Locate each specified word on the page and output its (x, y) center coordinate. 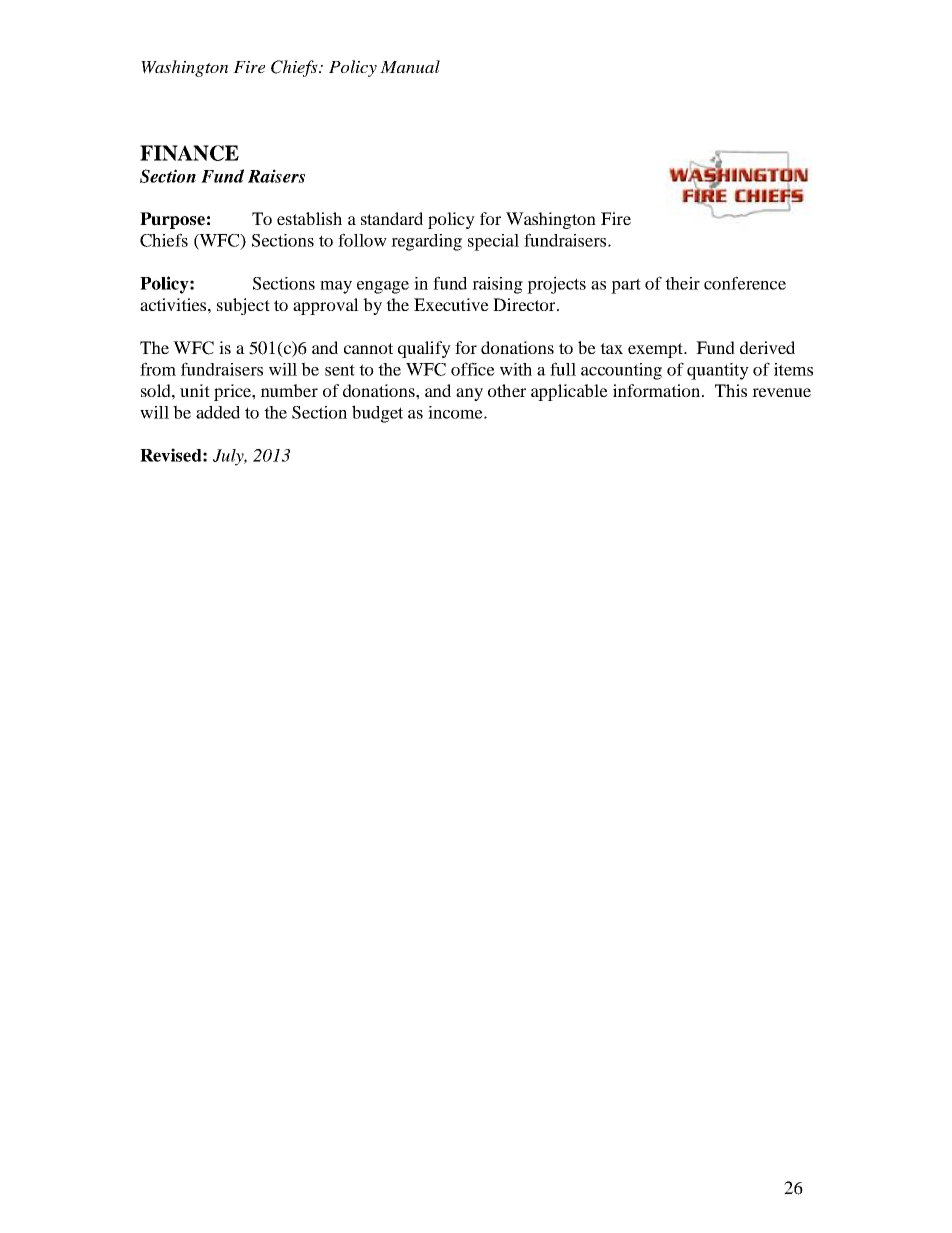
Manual (410, 66)
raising (497, 285)
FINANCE (189, 153)
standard (392, 218)
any (469, 394)
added (218, 412)
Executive (451, 304)
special (493, 242)
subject (243, 306)
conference (745, 283)
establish (309, 218)
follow (362, 240)
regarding (426, 242)
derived (767, 347)
